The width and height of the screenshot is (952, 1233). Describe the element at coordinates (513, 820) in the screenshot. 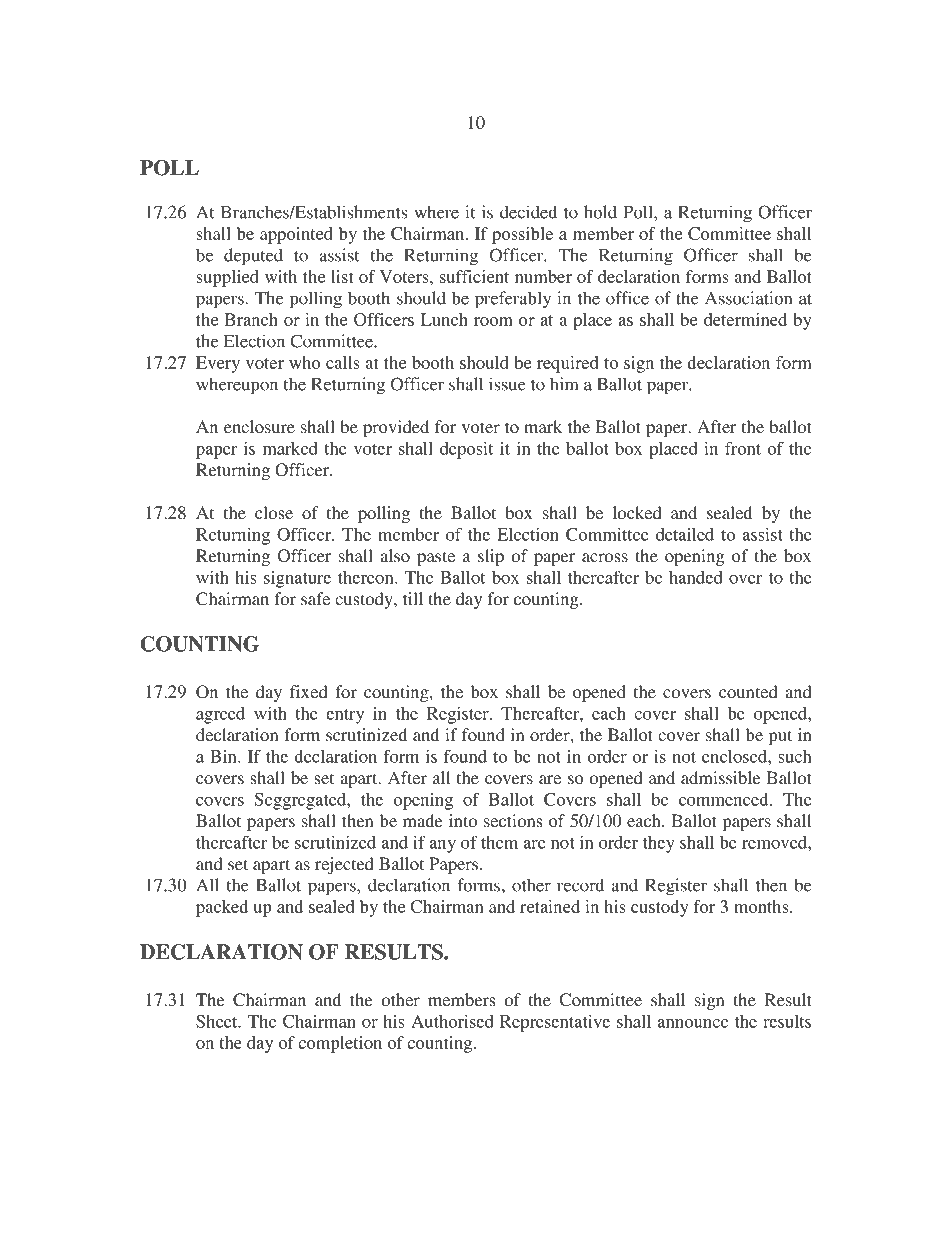

I see `sections` at that location.
